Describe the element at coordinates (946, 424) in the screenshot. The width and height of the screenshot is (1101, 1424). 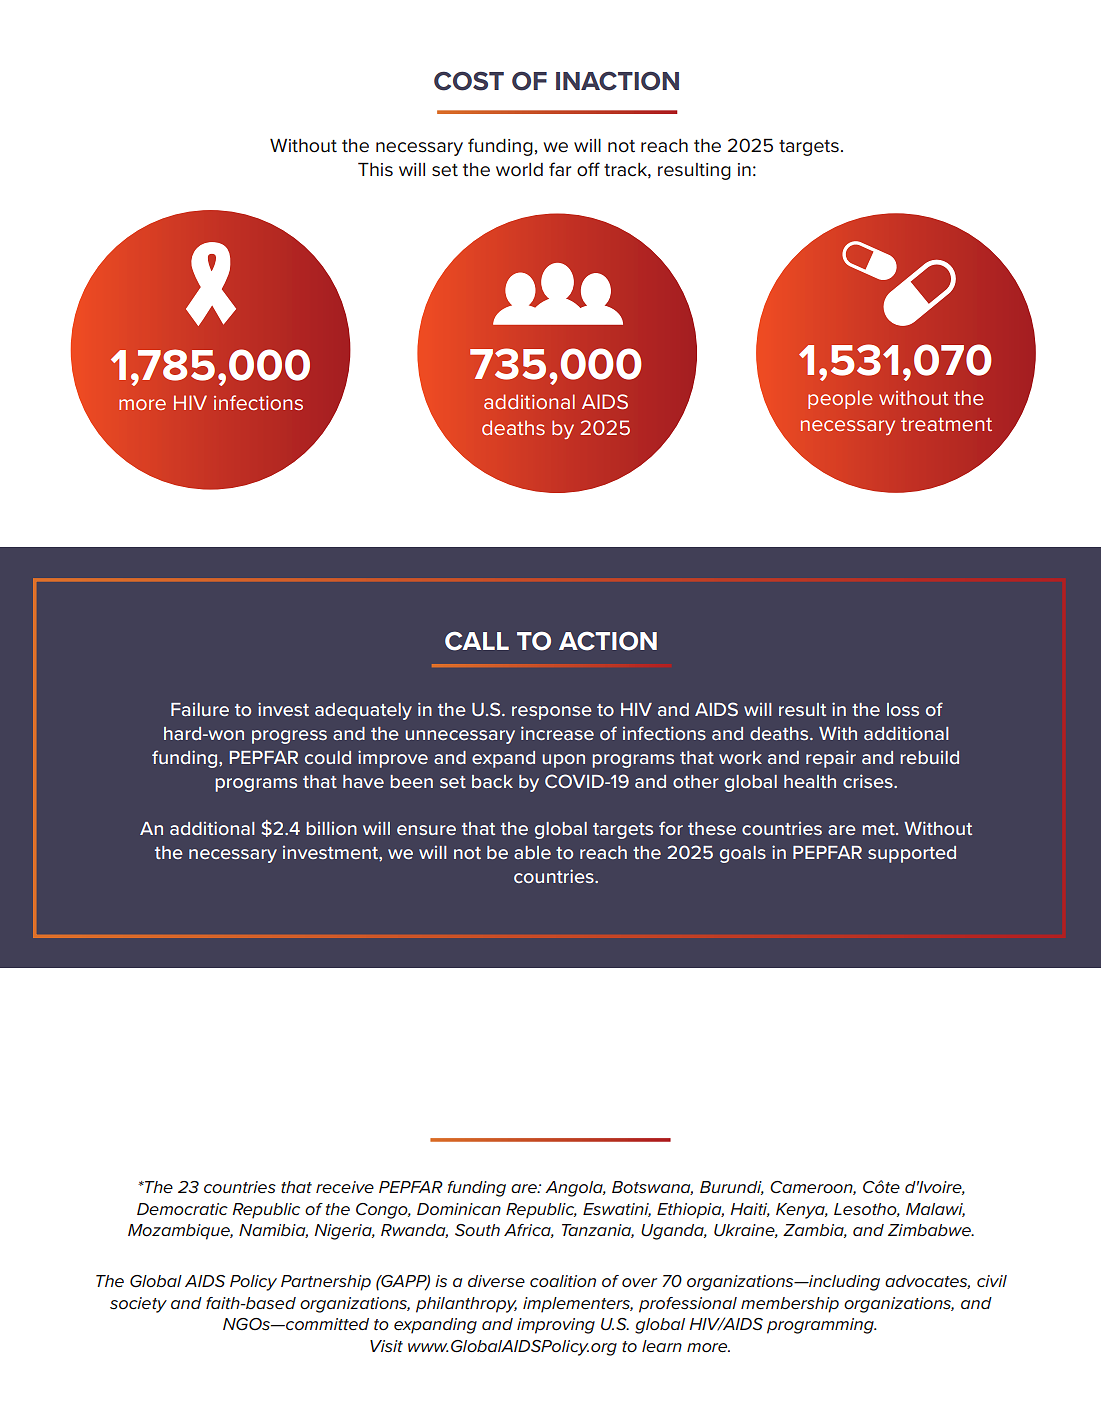
I see `treatment` at that location.
